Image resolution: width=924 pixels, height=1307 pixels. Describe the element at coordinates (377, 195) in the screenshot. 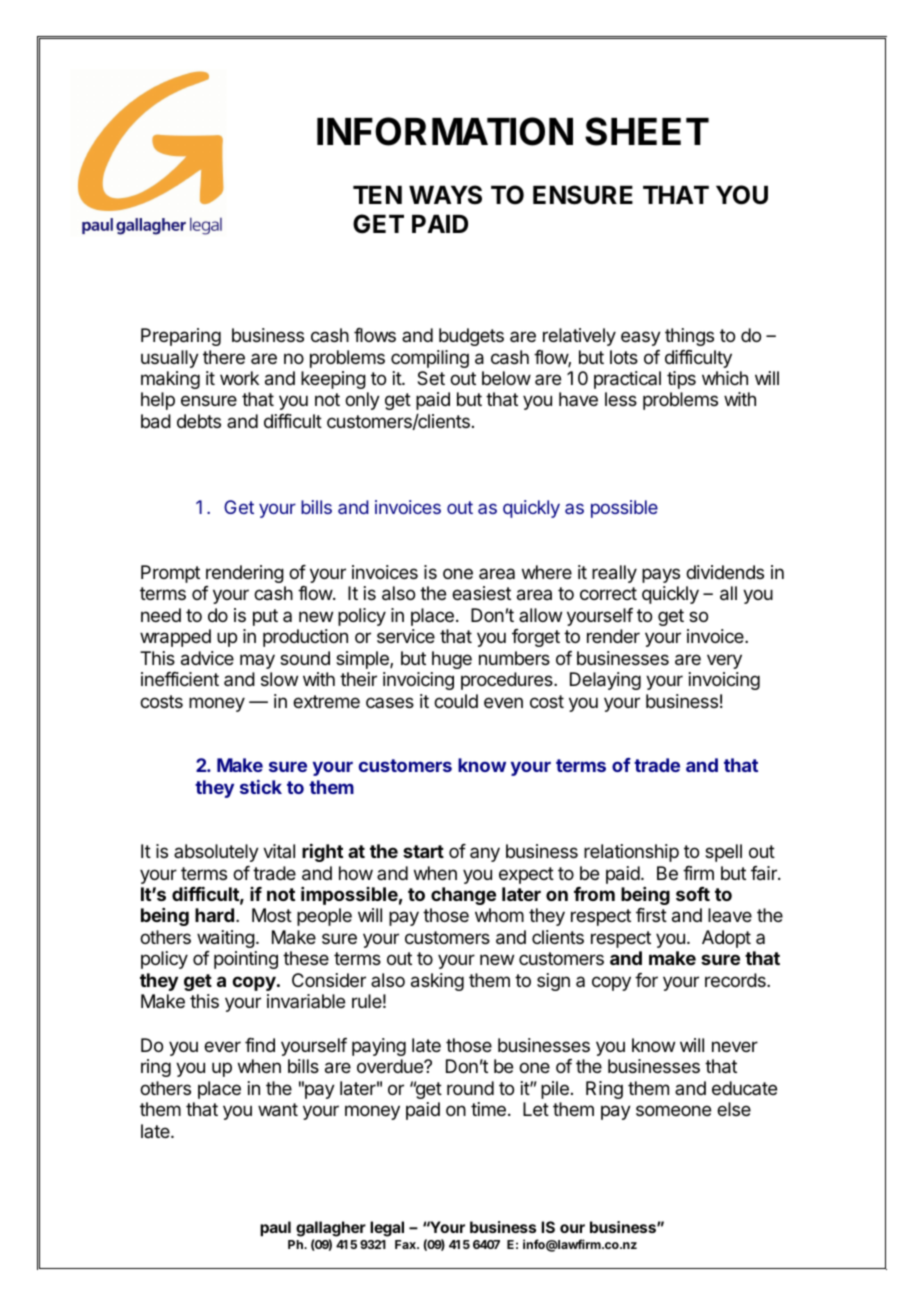

I see `TEN` at that location.
